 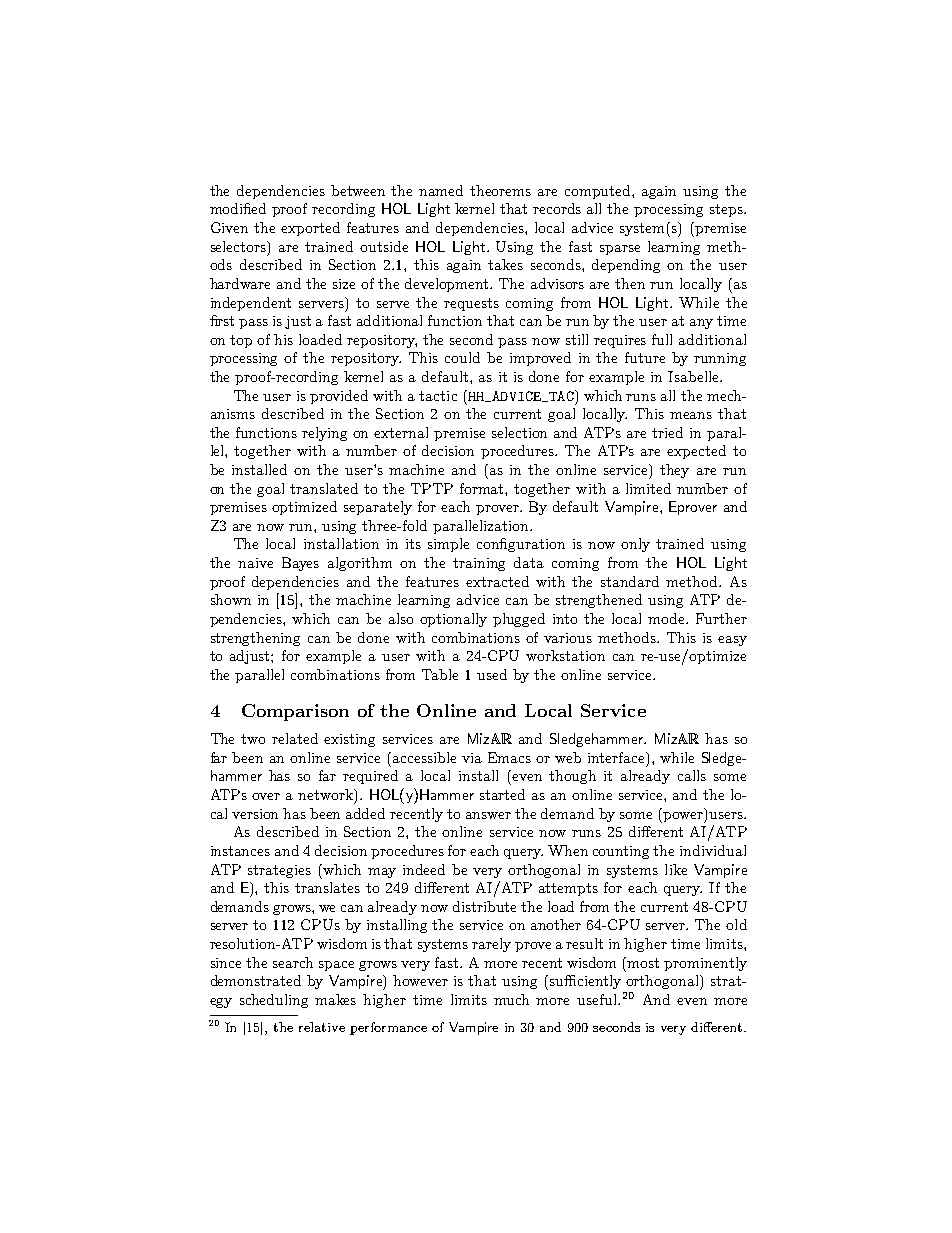 I want to click on exported, so click(x=310, y=229).
